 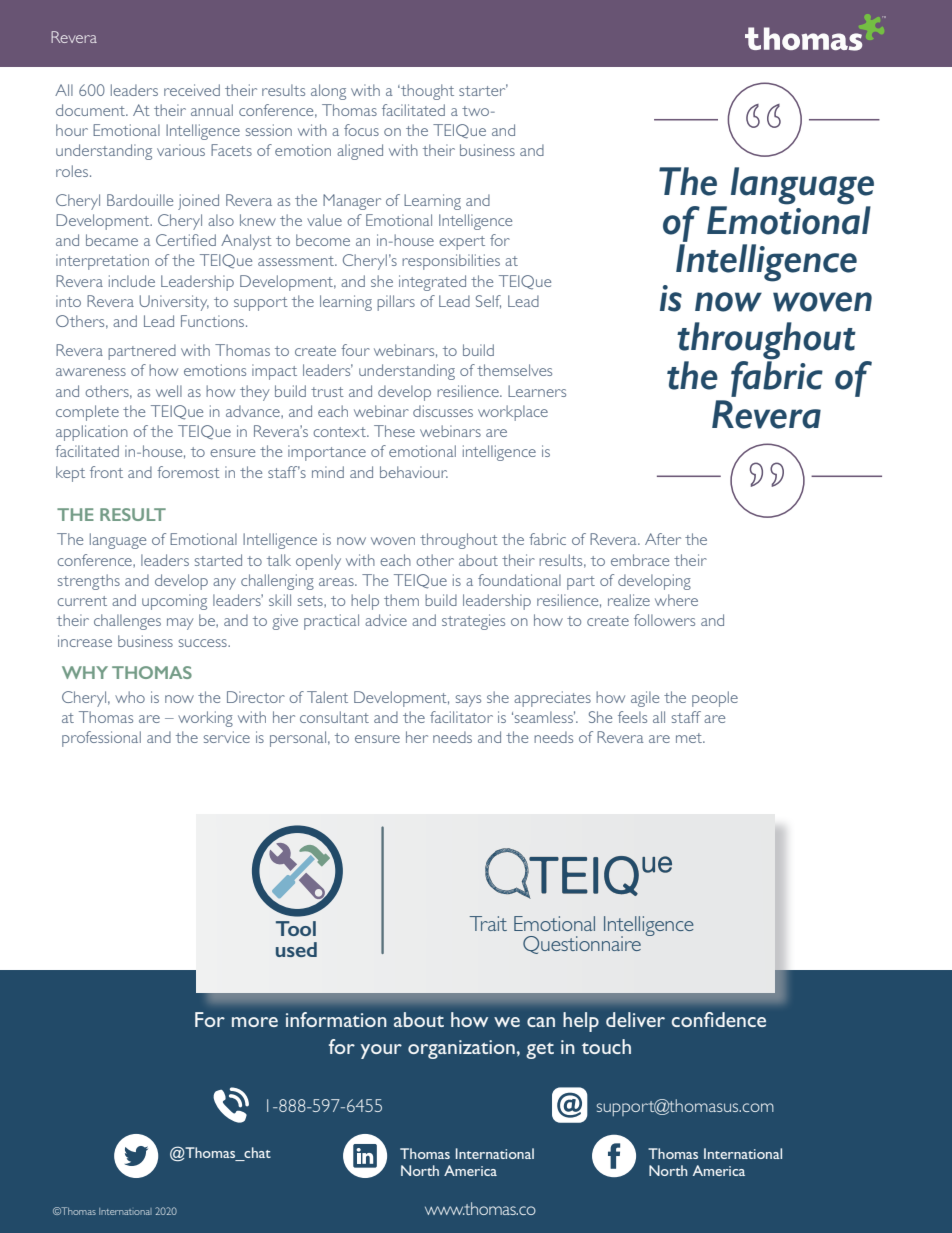 What do you see at coordinates (640, 560) in the screenshot?
I see `embrace` at bounding box center [640, 560].
